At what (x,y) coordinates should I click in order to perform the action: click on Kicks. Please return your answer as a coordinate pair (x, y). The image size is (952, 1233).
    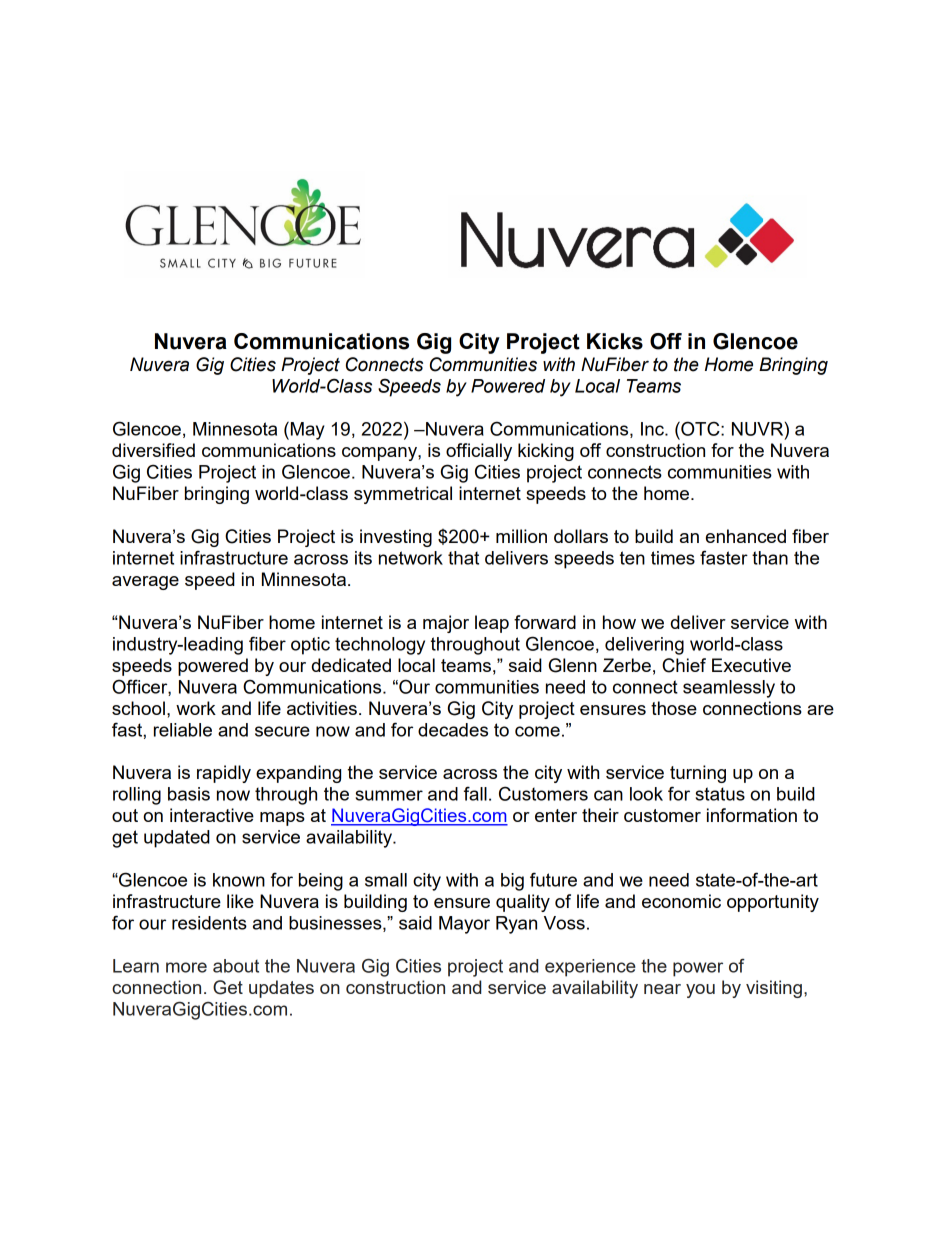
    Looking at the image, I should click on (615, 341).
